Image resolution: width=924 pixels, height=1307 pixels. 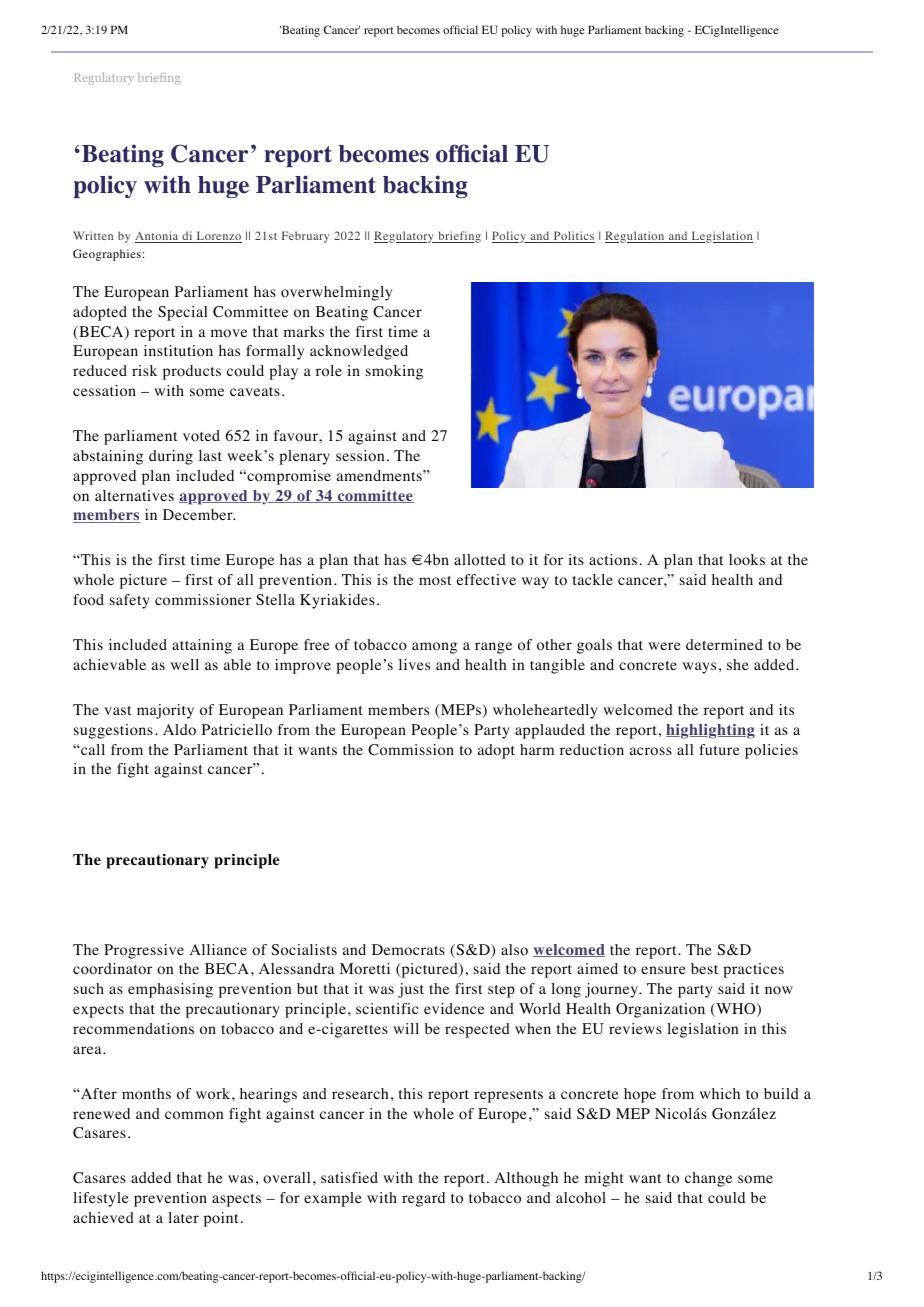 What do you see at coordinates (636, 237) in the document?
I see `Regulation` at bounding box center [636, 237].
